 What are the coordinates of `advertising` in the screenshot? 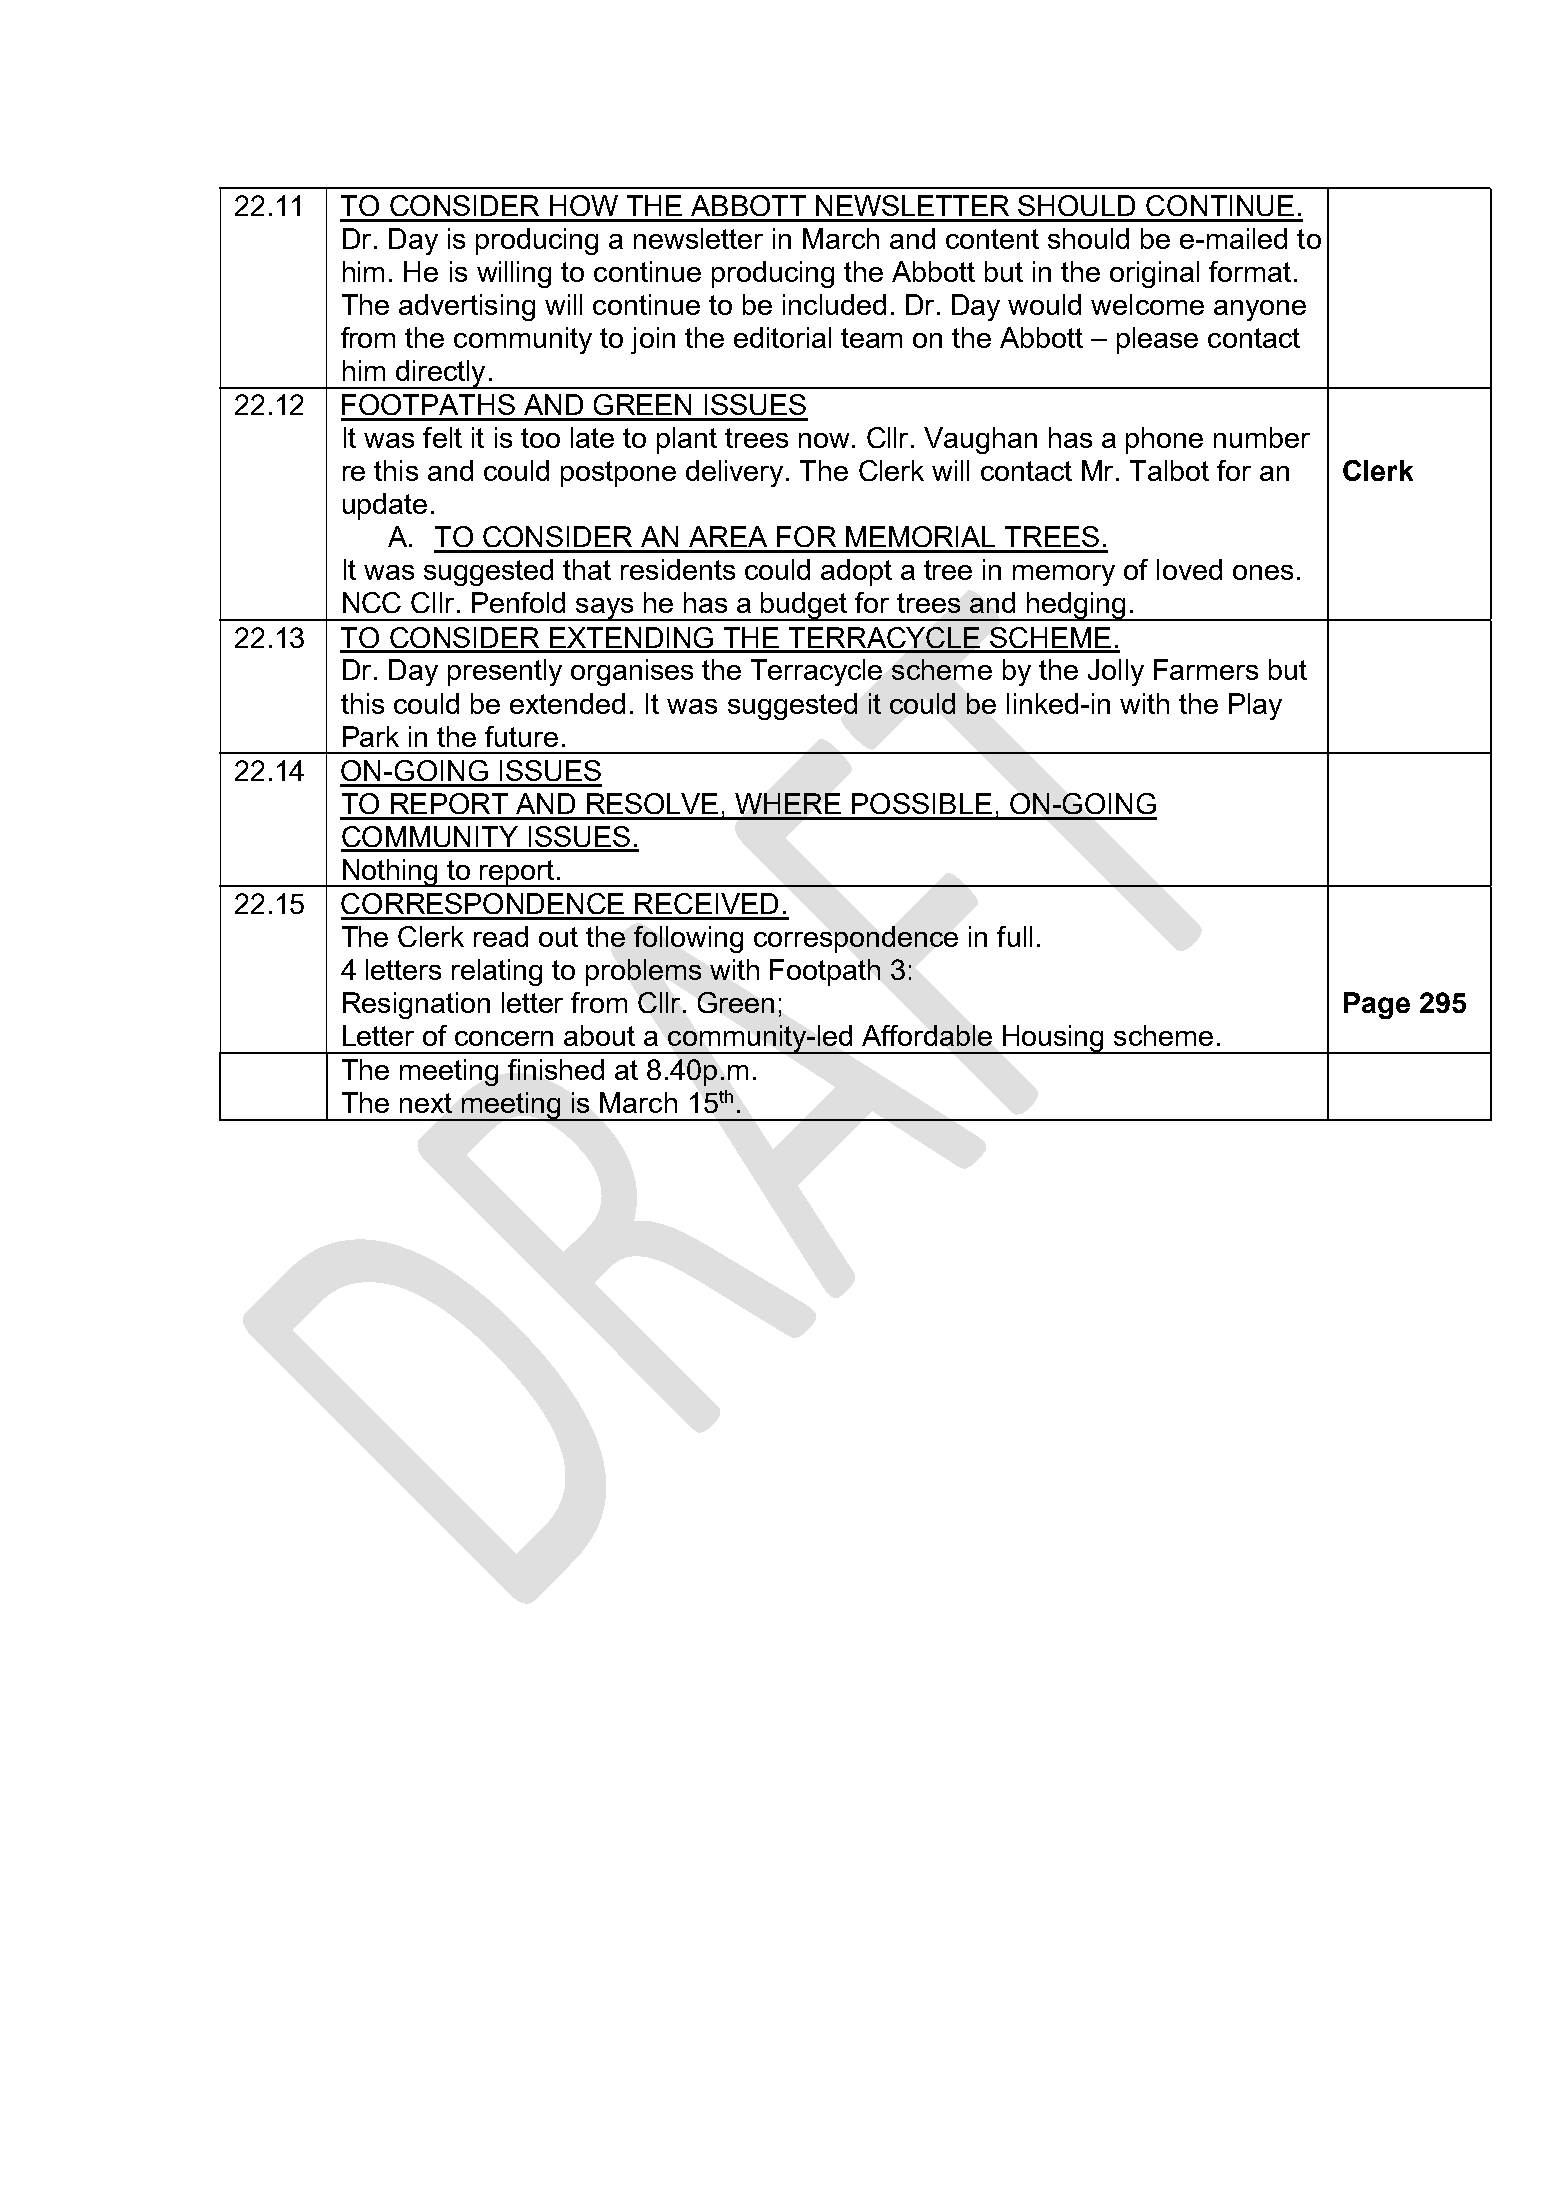 It's located at (467, 307).
